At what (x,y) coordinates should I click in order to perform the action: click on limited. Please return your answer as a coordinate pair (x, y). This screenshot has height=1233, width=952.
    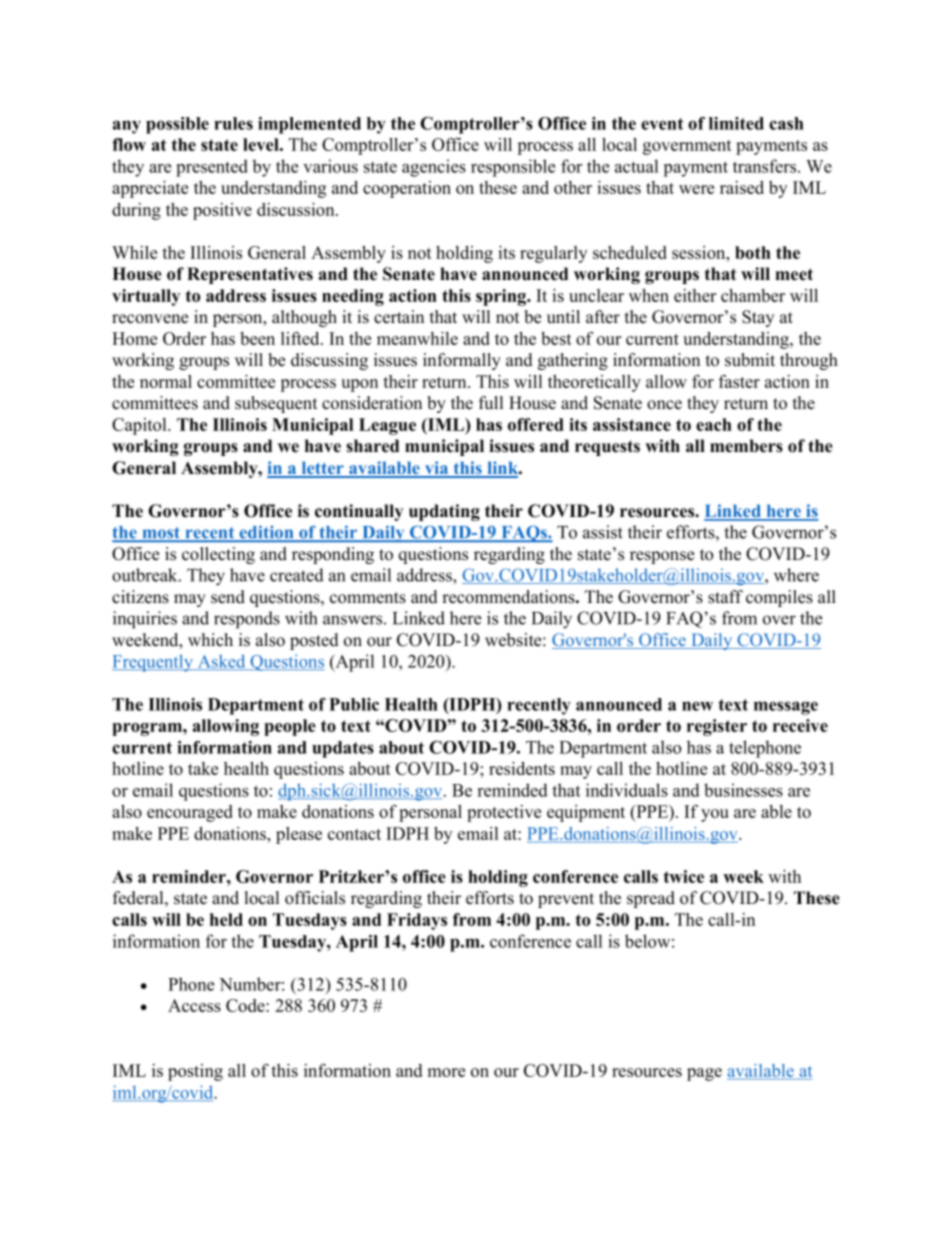
    Looking at the image, I should click on (736, 123).
